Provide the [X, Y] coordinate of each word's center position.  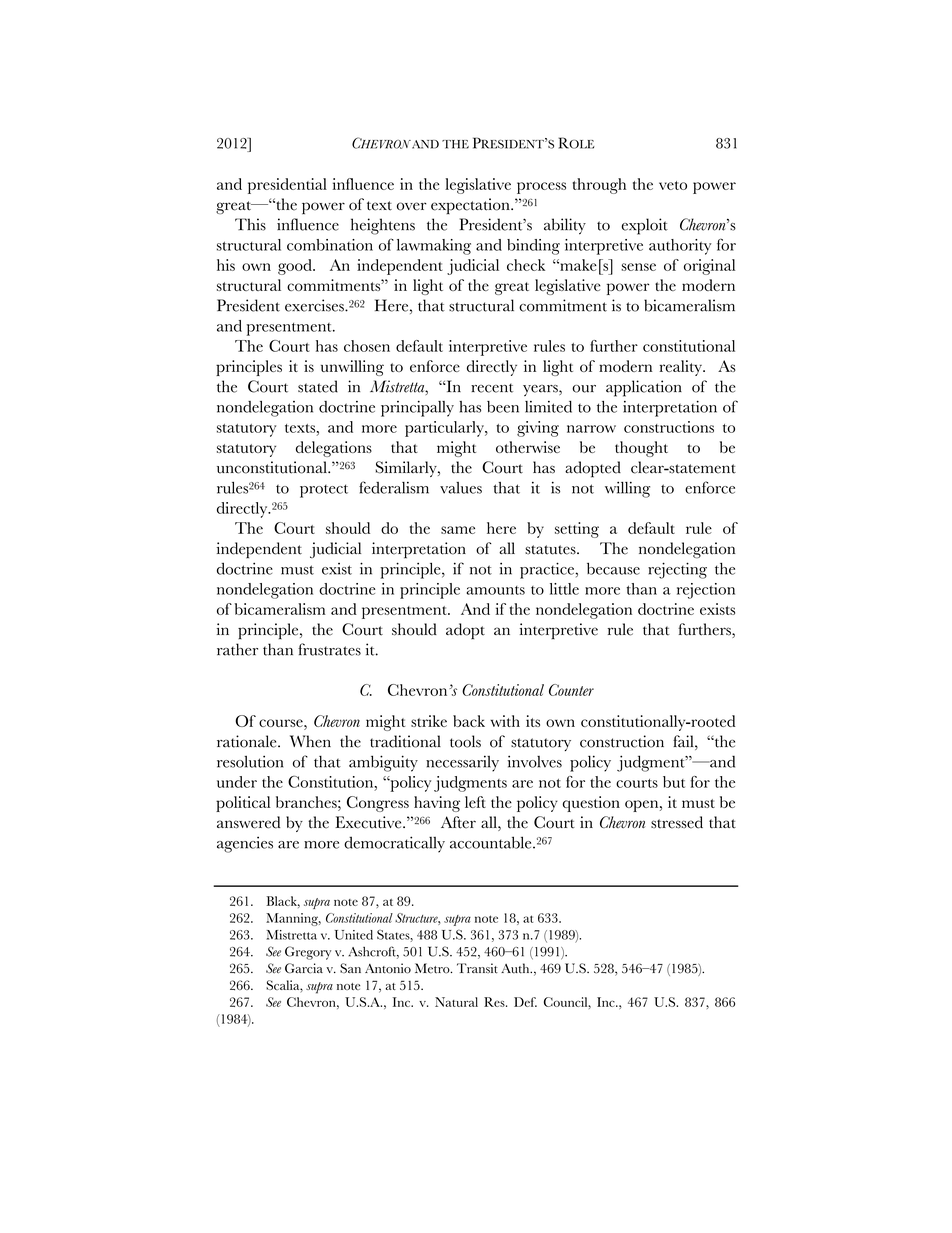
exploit [644, 226]
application [644, 388]
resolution [250, 761]
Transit [477, 968]
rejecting [677, 570]
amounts [495, 590]
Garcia [304, 968]
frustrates [329, 649]
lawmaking [434, 247]
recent [492, 388]
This [250, 224]
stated [318, 386]
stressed [677, 822]
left [475, 802]
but [674, 782]
